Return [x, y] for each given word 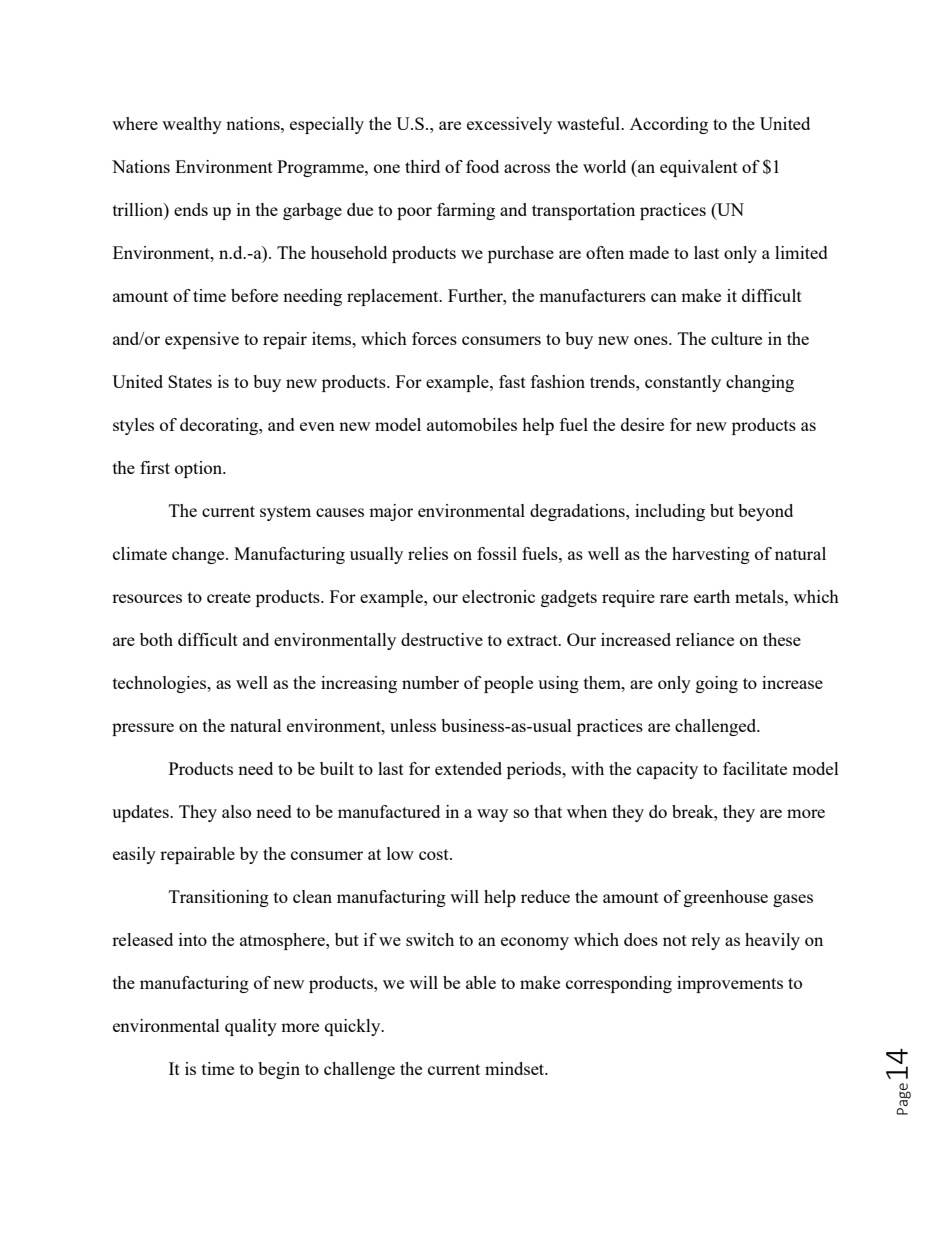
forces [434, 338]
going [717, 684]
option [200, 469]
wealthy [192, 125]
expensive [202, 340]
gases [793, 900]
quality [251, 1027]
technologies [161, 684]
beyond [765, 512]
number [430, 682]
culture [736, 338]
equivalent [699, 168]
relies [428, 553]
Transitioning [219, 898]
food [482, 166]
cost [435, 854]
